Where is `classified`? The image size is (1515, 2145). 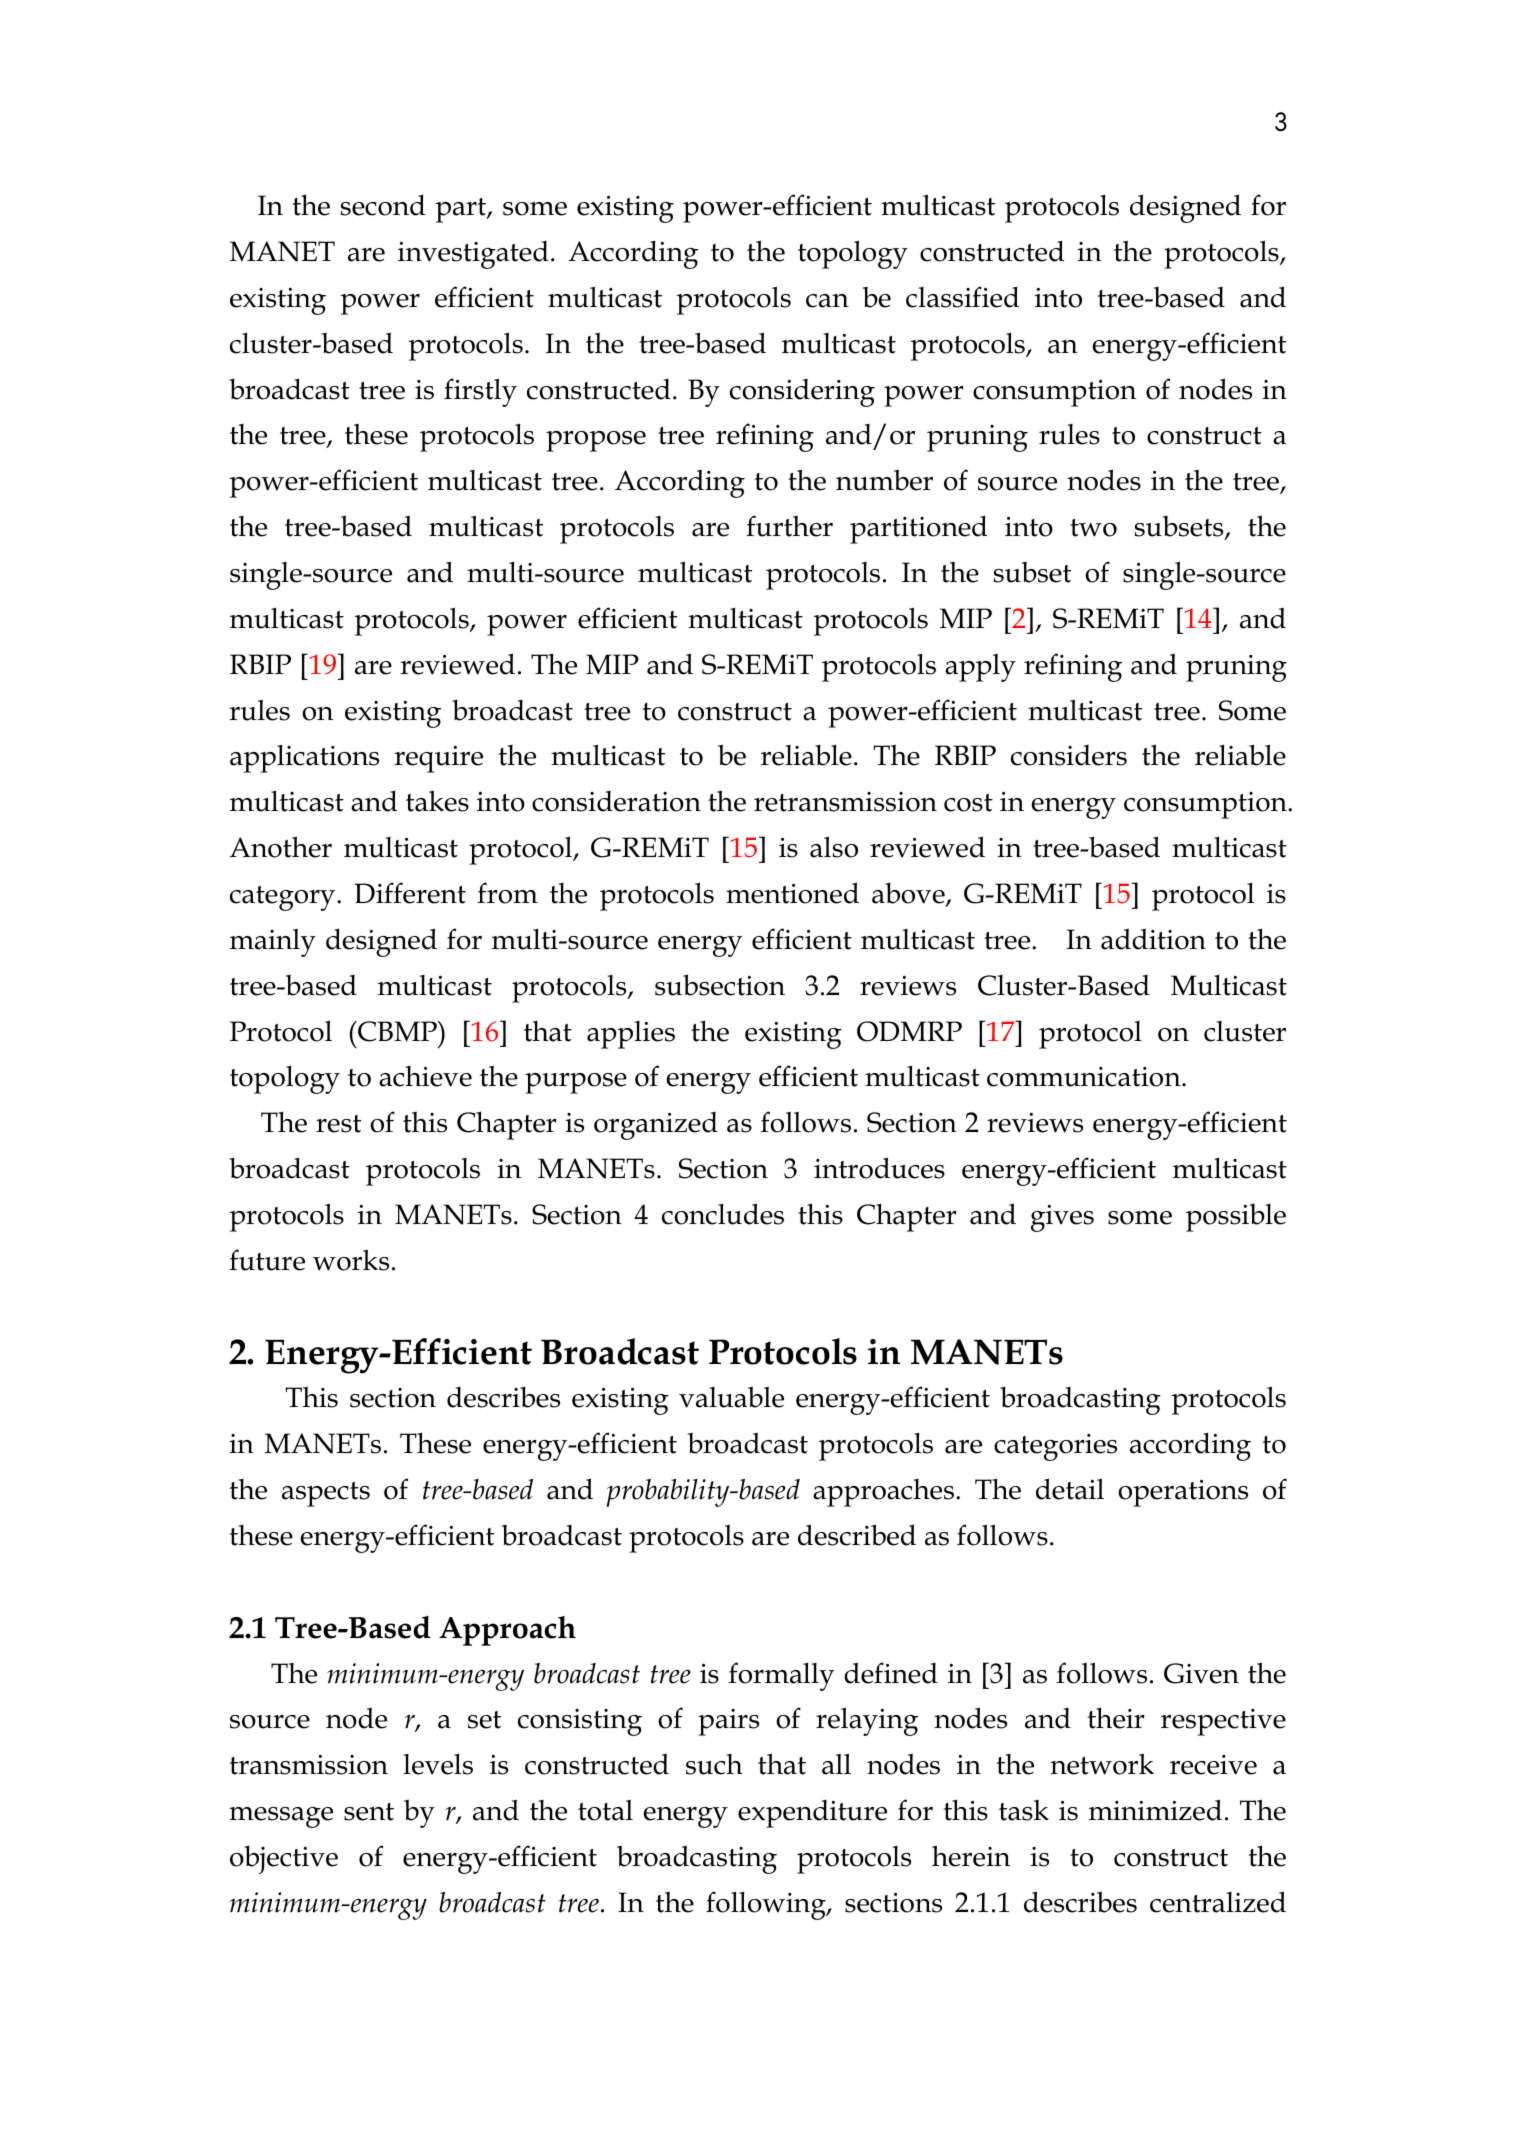
classified is located at coordinates (962, 297).
